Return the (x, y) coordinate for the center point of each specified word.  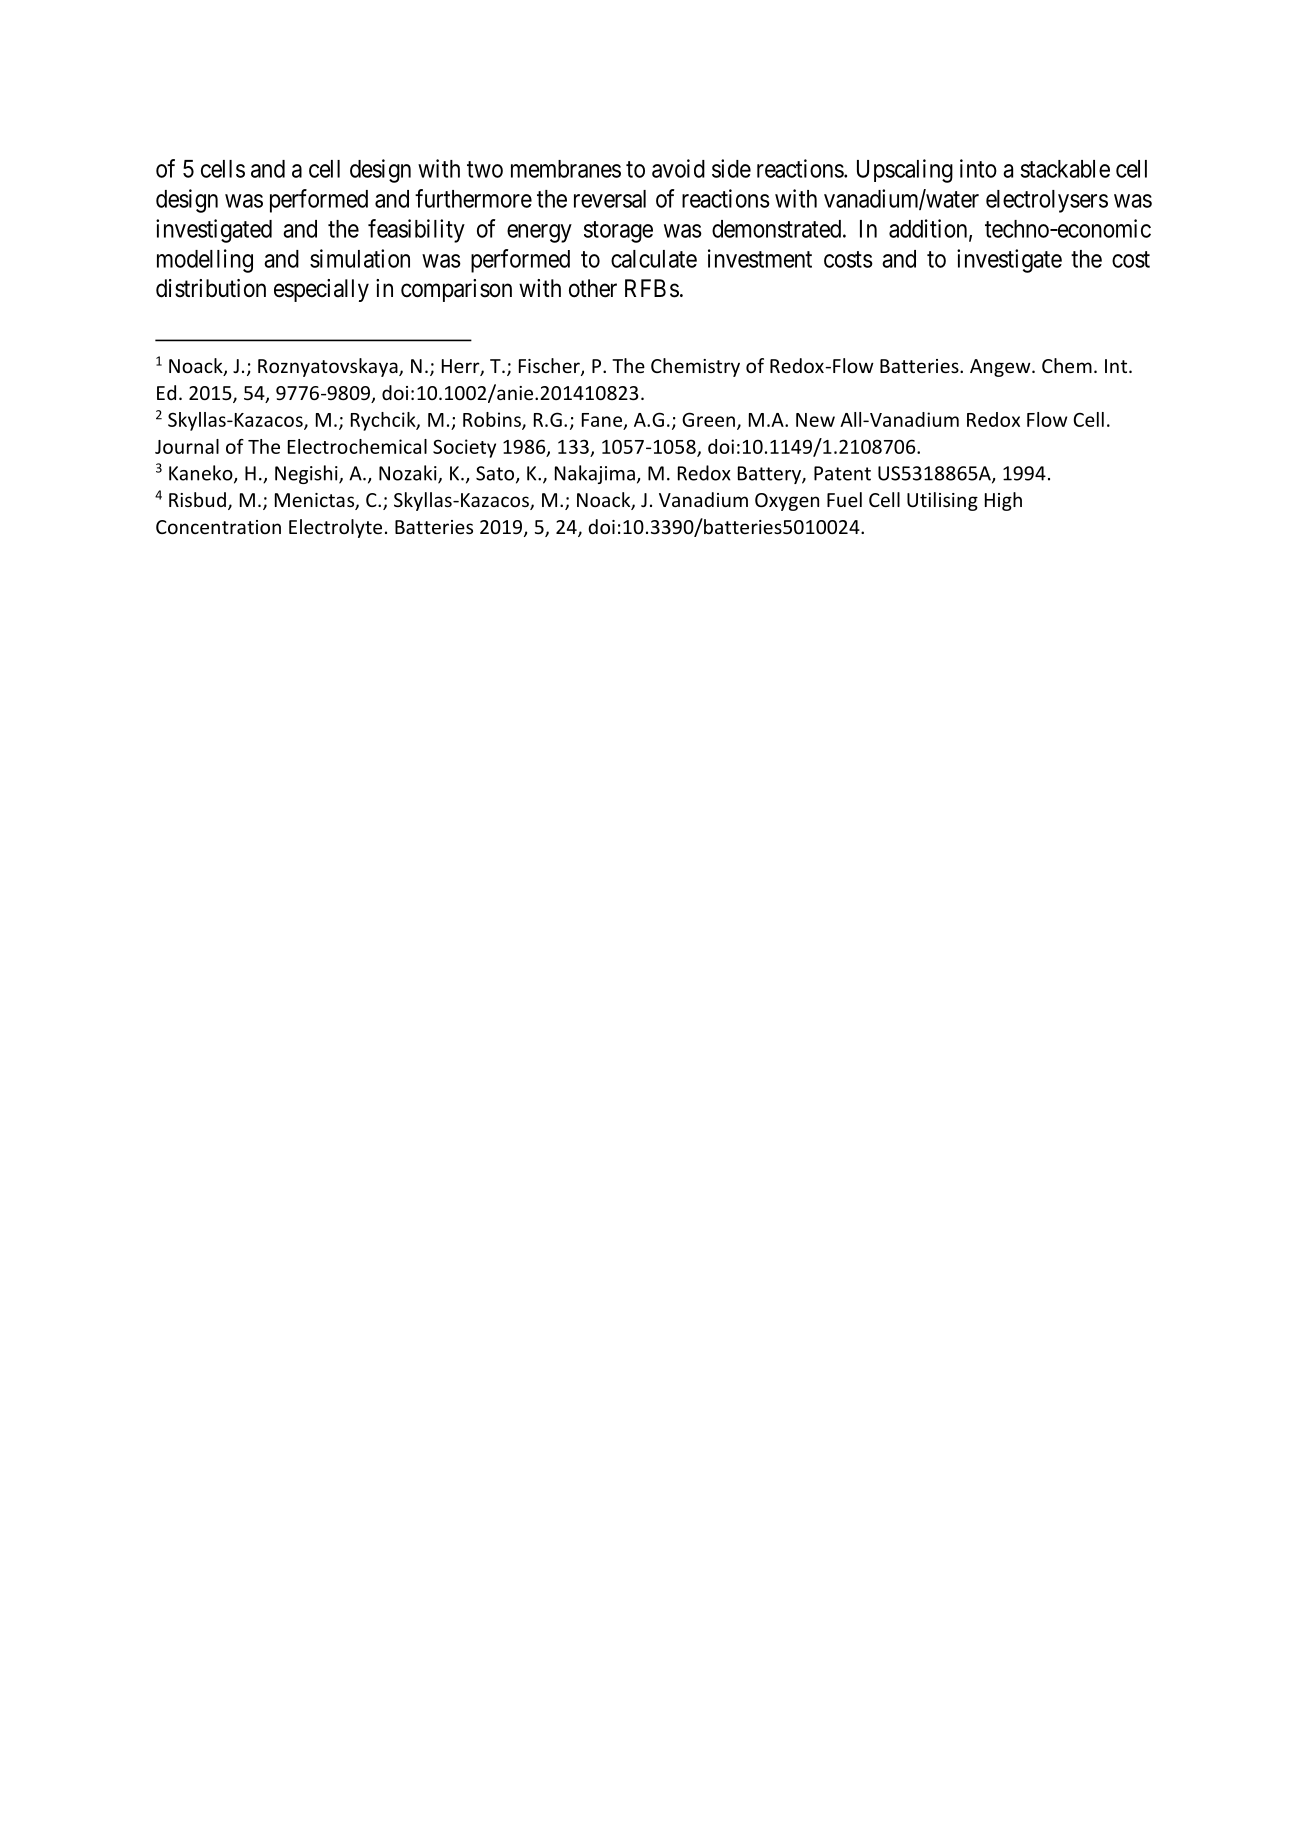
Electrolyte (335, 528)
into (978, 168)
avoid (678, 168)
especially (321, 290)
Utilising (942, 501)
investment (760, 258)
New (815, 420)
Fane (602, 420)
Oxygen (787, 502)
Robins (493, 420)
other (593, 288)
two (485, 169)
